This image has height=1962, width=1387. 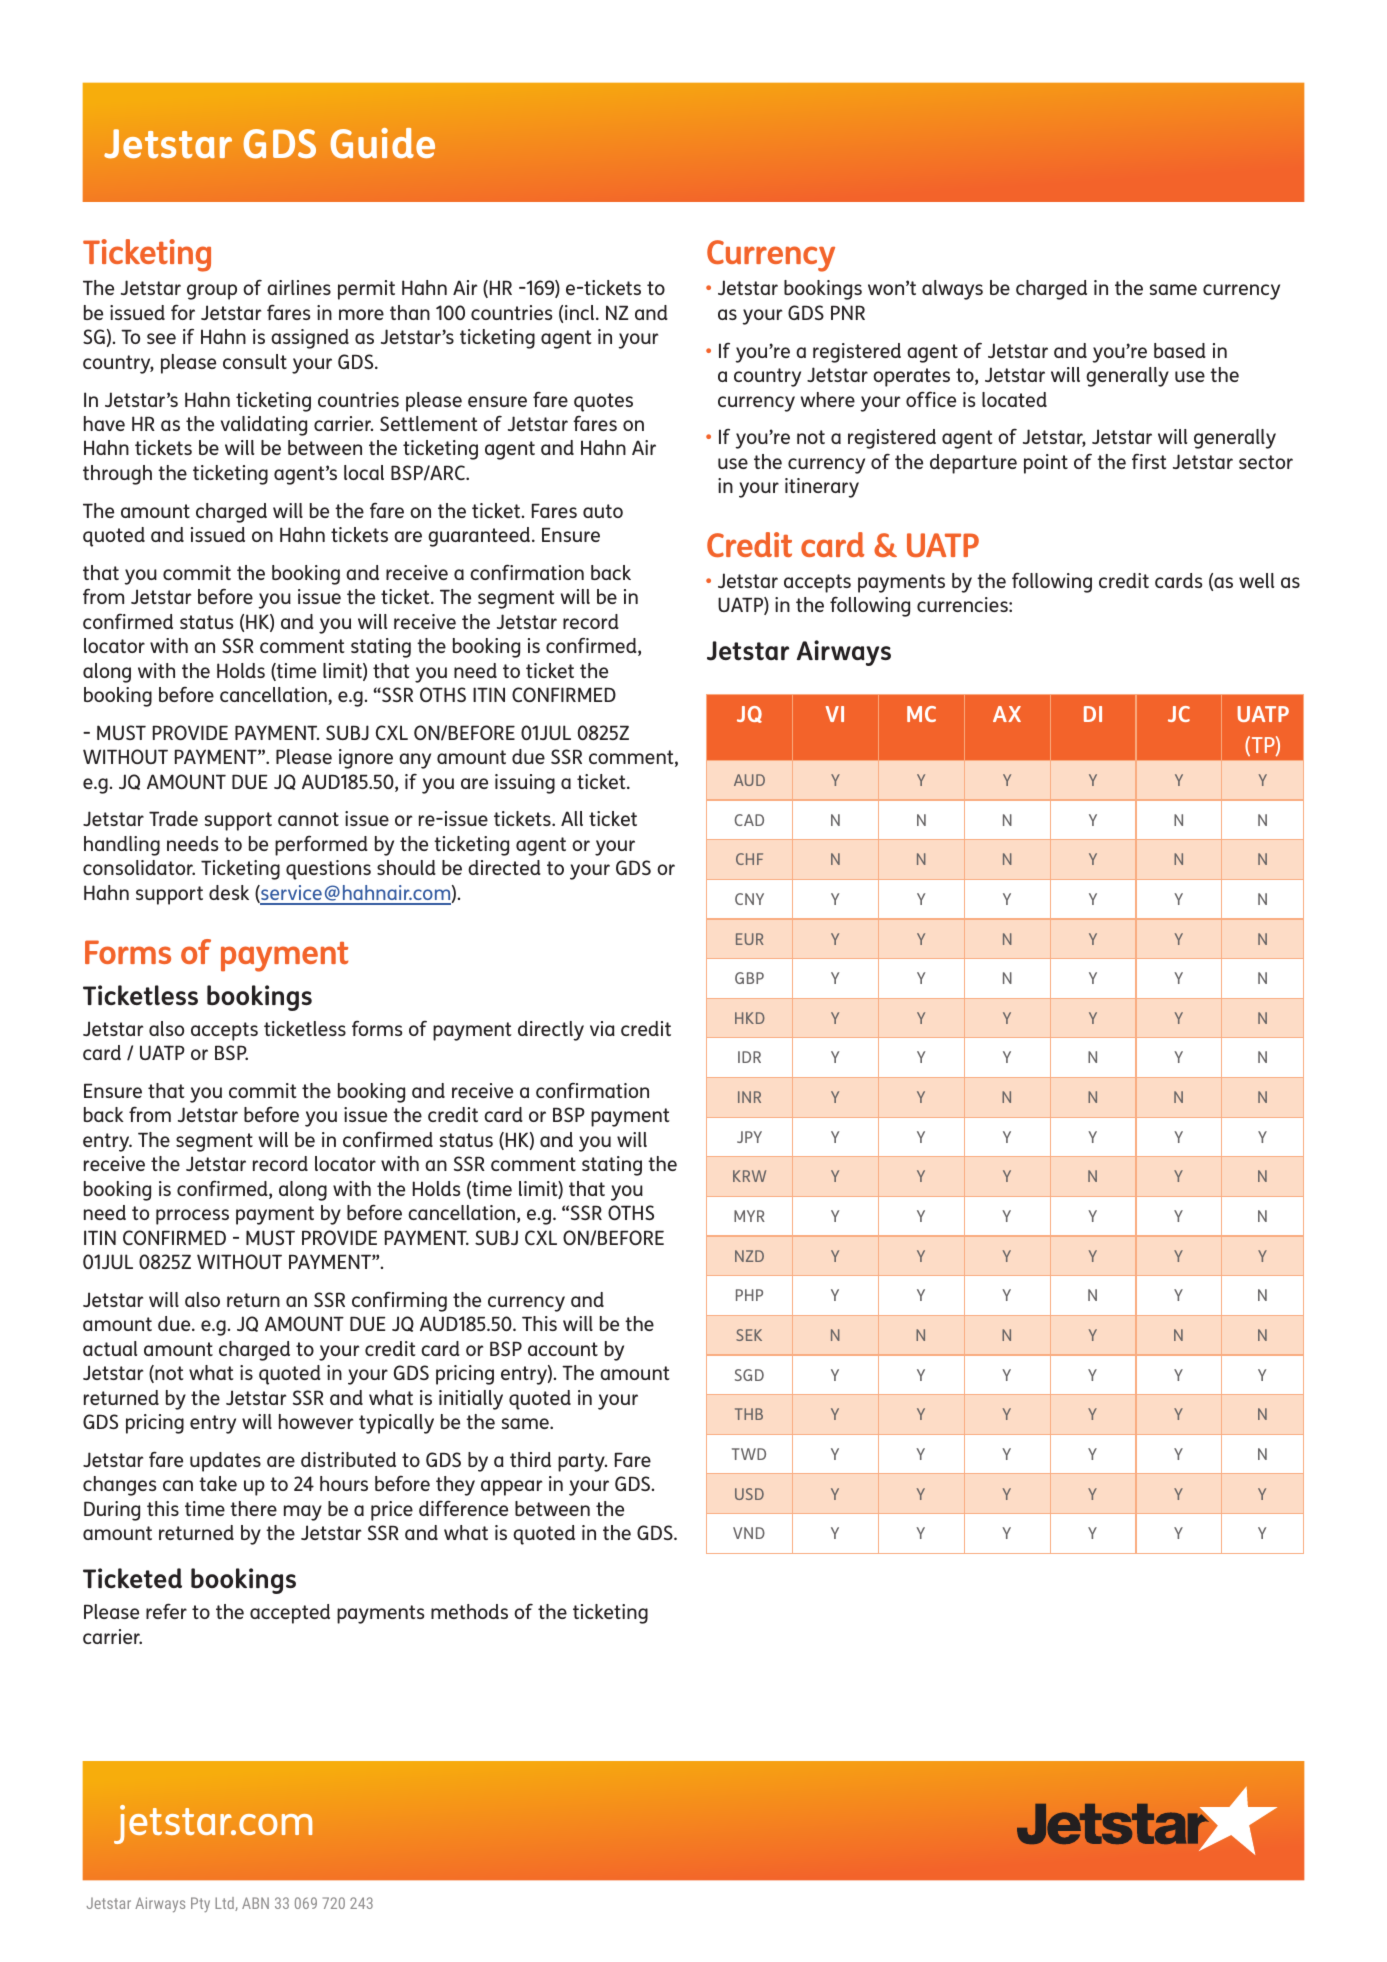 What do you see at coordinates (749, 1295) in the image?
I see `PHP` at bounding box center [749, 1295].
